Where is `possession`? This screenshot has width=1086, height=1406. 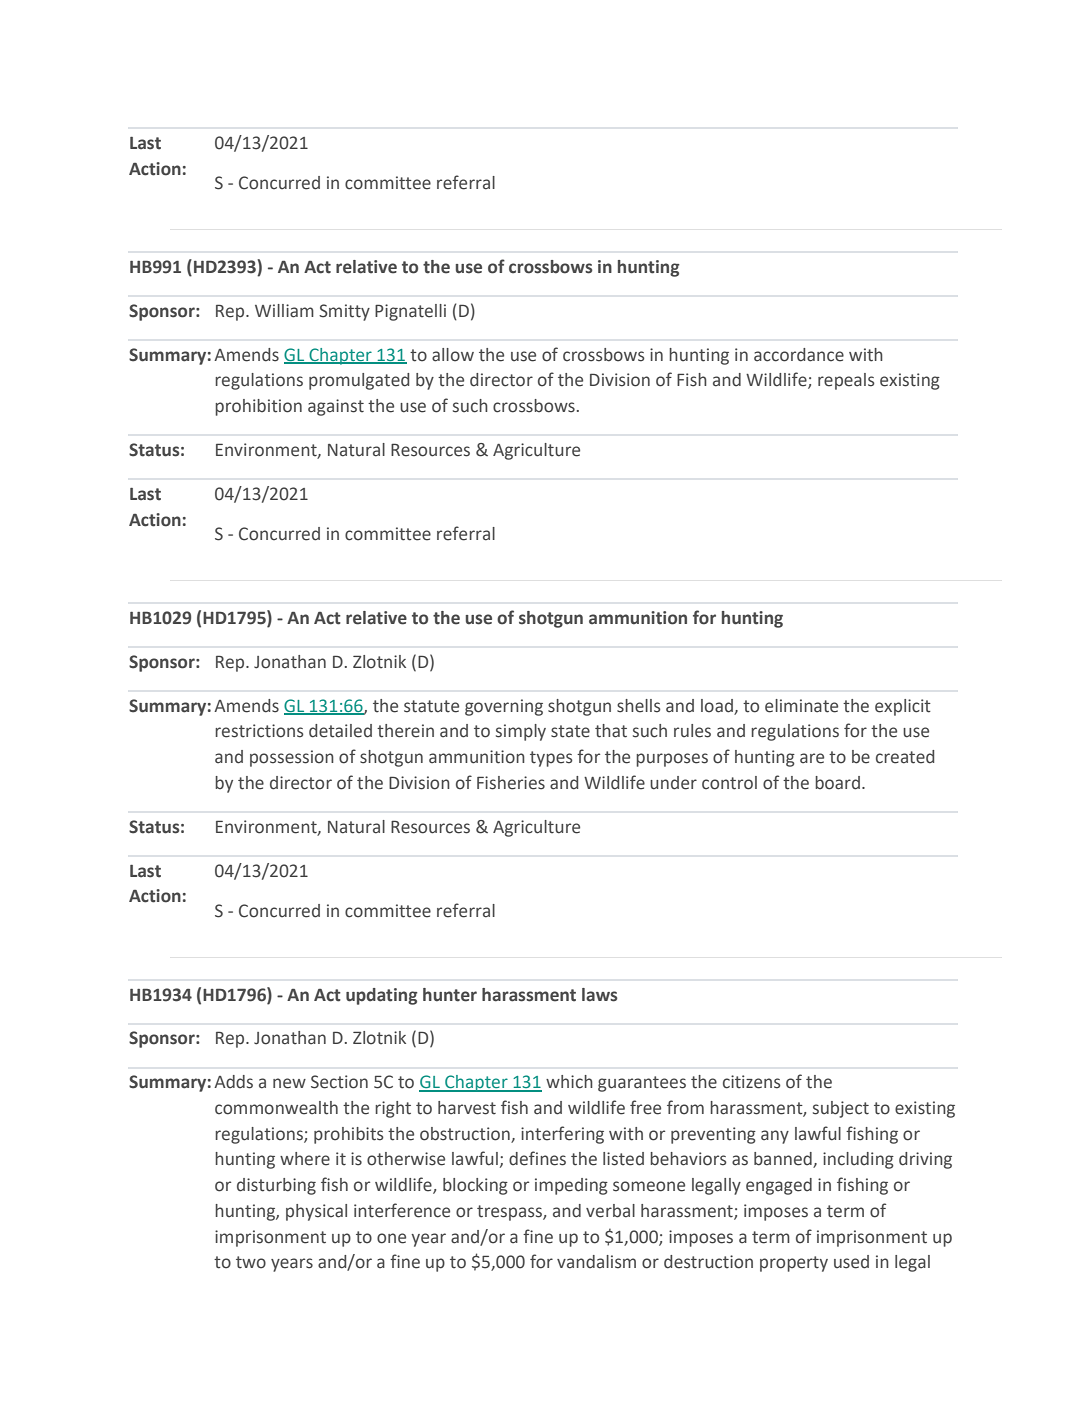
possession is located at coordinates (292, 758).
